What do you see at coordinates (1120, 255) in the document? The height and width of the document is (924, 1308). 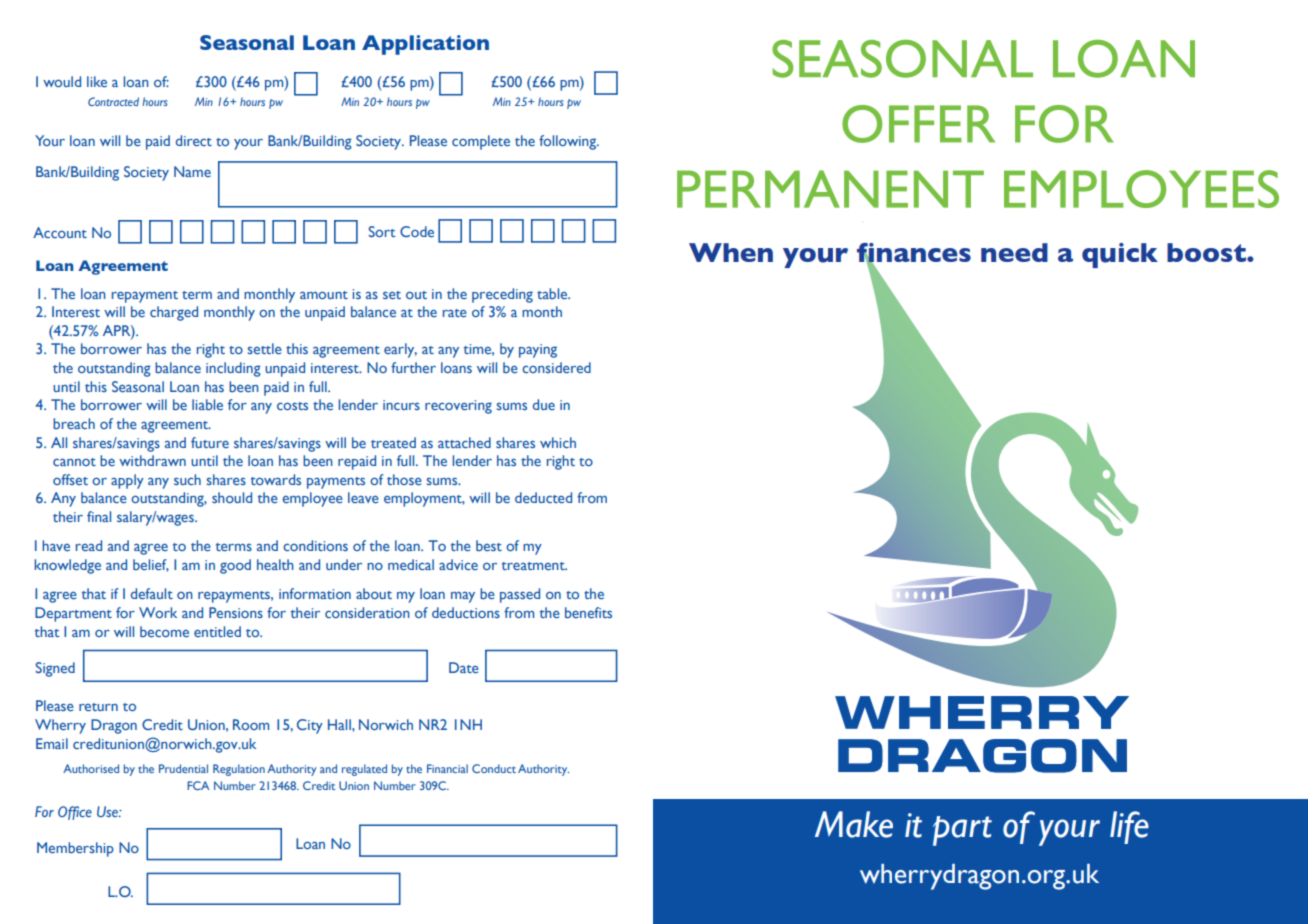 I see `quick` at bounding box center [1120, 255].
